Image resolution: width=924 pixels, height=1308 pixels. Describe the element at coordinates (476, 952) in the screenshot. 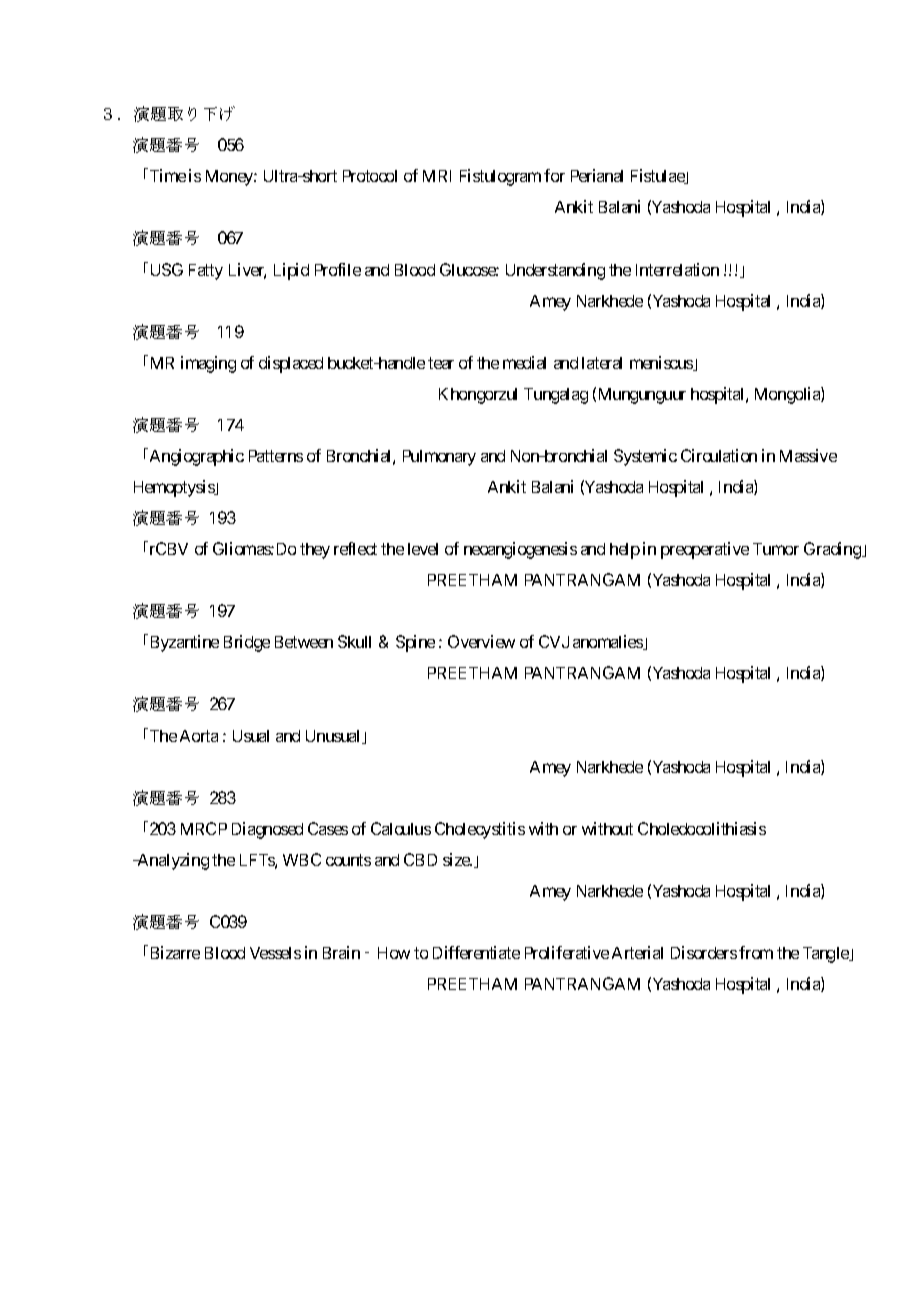

I see `Differentiate` at that location.
